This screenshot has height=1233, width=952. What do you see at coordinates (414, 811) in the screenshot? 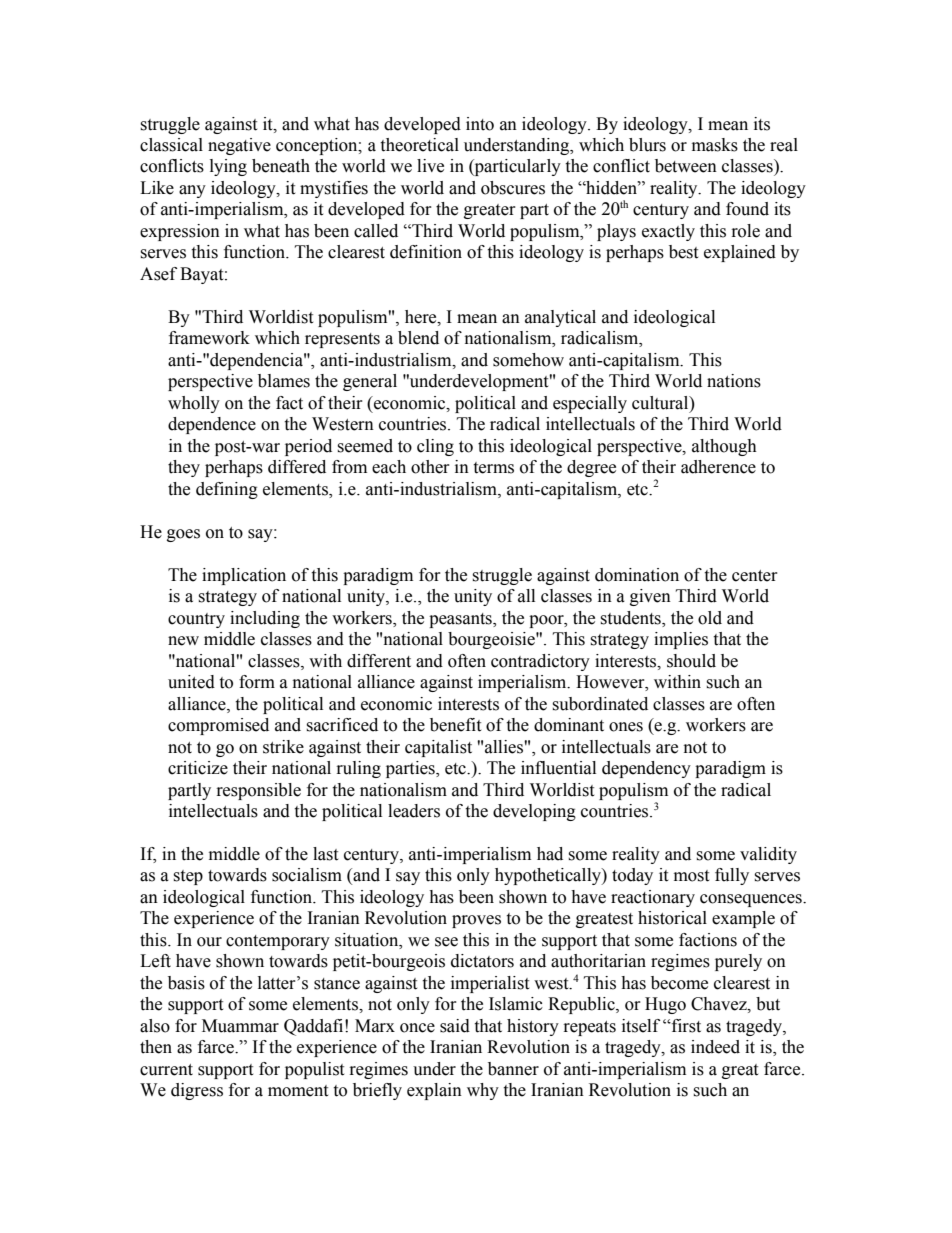
I see `leaders` at bounding box center [414, 811].
